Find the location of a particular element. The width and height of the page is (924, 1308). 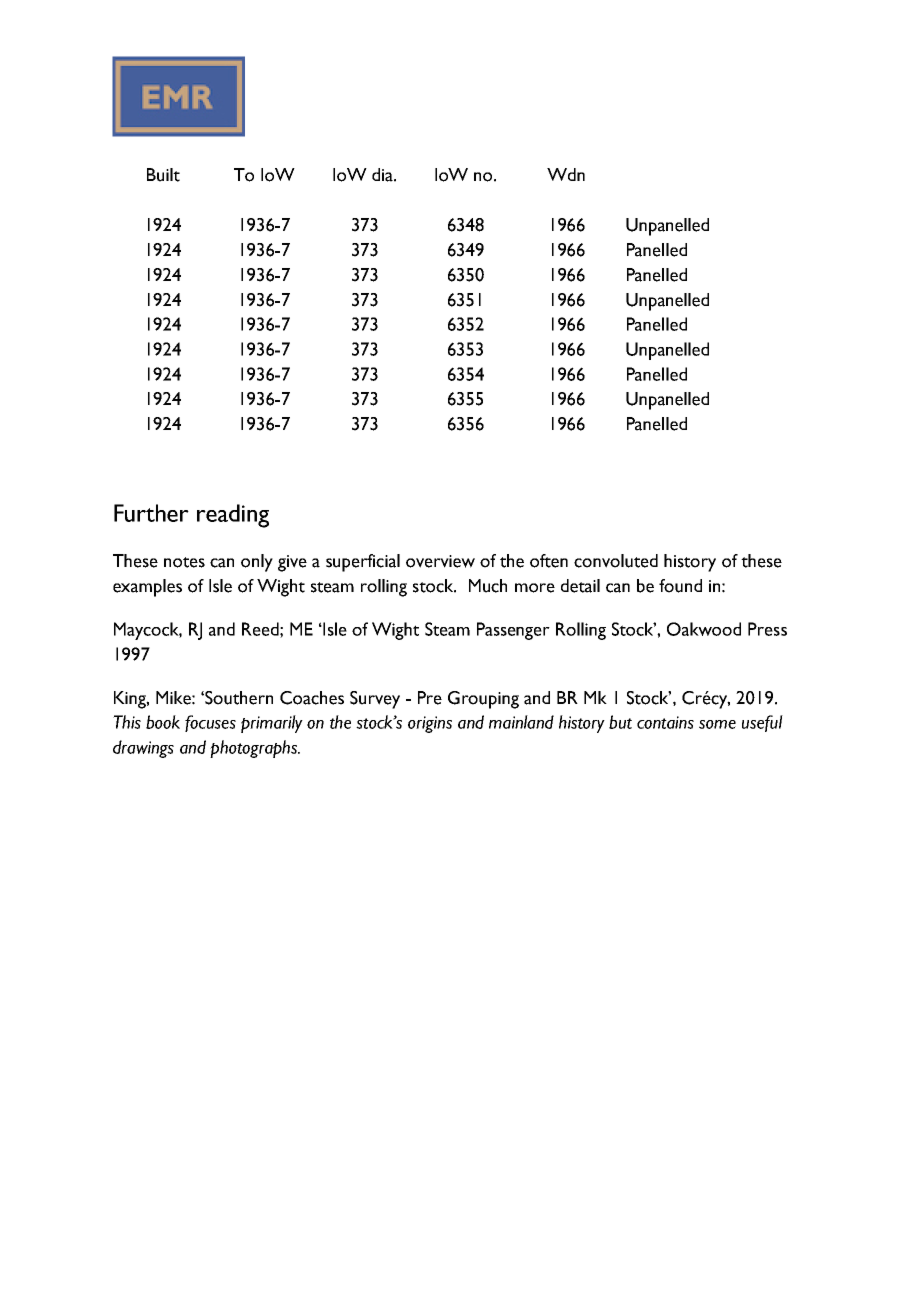

focuses is located at coordinates (210, 723).
